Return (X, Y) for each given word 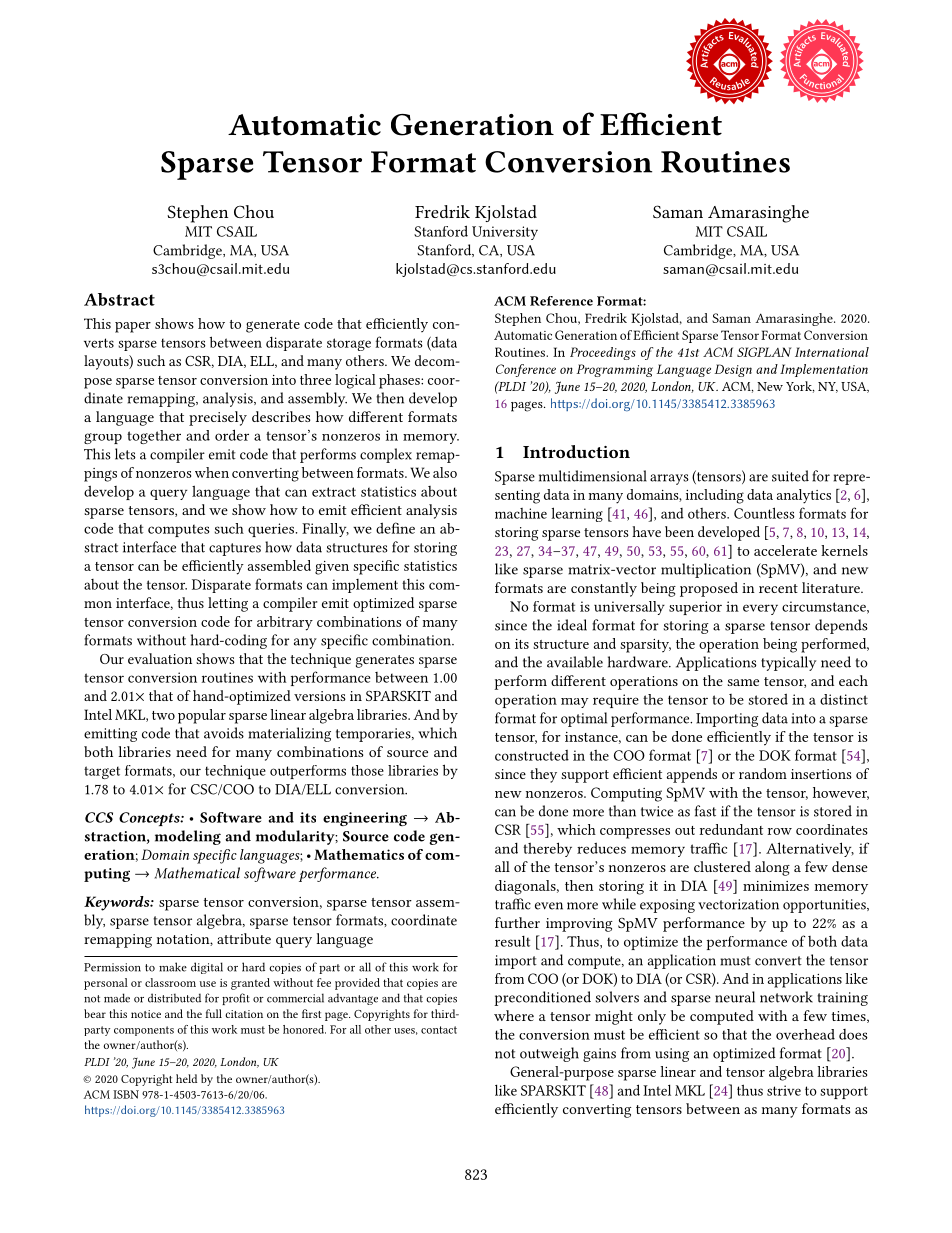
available (575, 662)
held (186, 1078)
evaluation (160, 658)
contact (439, 1030)
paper (133, 327)
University (505, 233)
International (832, 352)
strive (784, 1090)
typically (788, 663)
